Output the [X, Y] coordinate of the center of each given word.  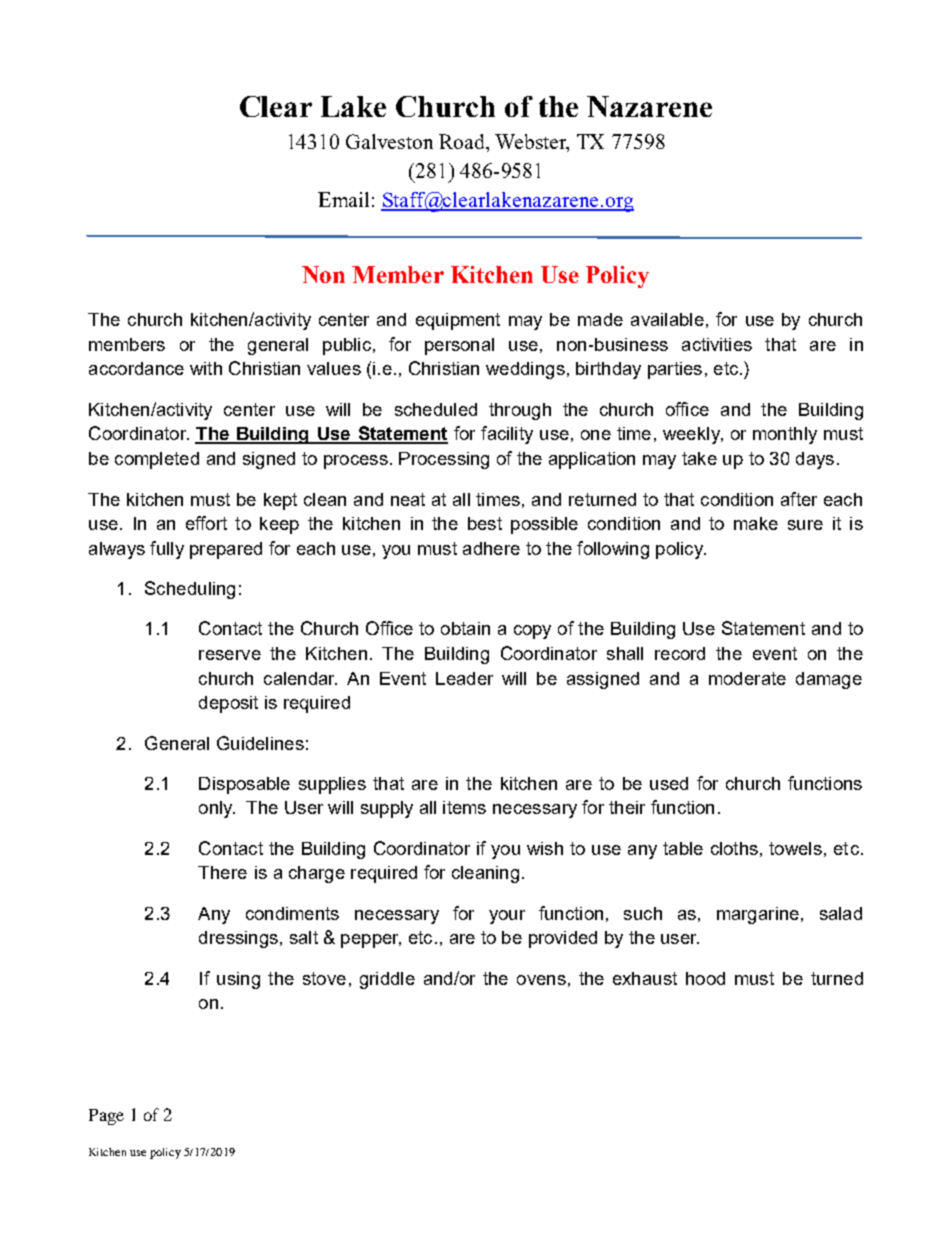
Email [343, 199]
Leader [464, 678]
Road [463, 143]
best [485, 523]
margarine [758, 915]
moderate [747, 678]
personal [459, 346]
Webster [532, 143]
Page [106, 1117]
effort [206, 523]
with [206, 368]
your [507, 917]
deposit [228, 704]
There [222, 872]
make [756, 523]
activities [717, 344]
